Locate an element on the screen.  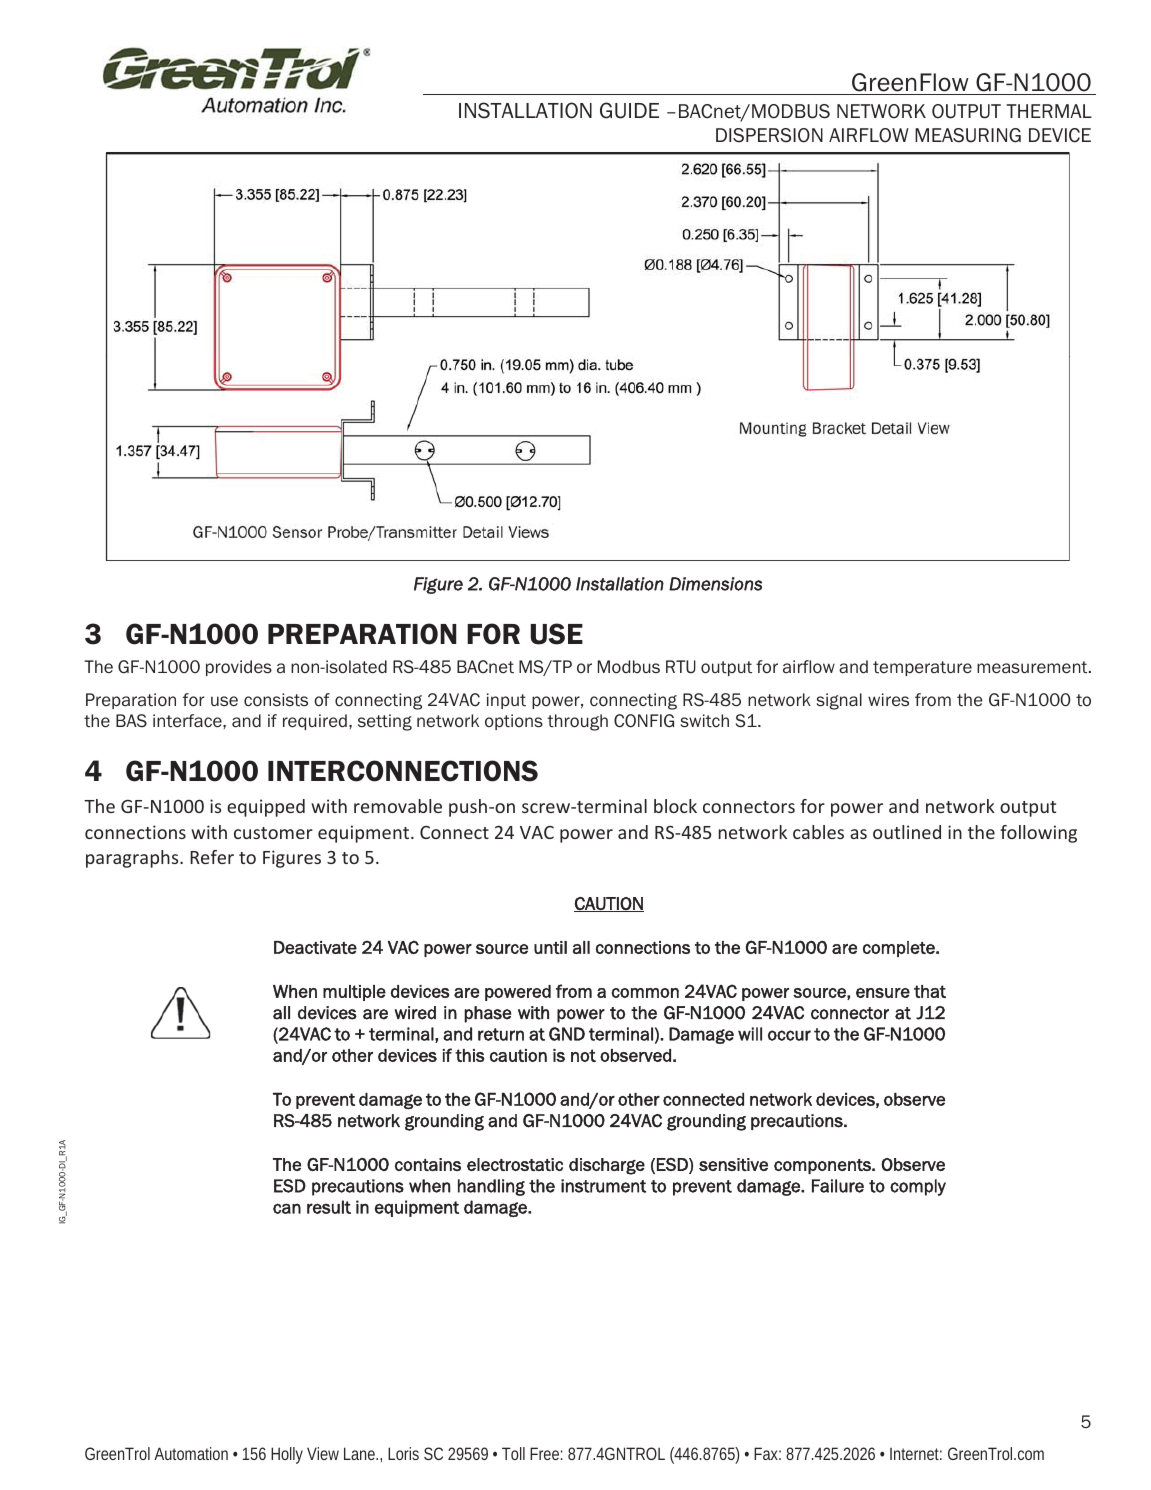
comply is located at coordinates (918, 1187).
